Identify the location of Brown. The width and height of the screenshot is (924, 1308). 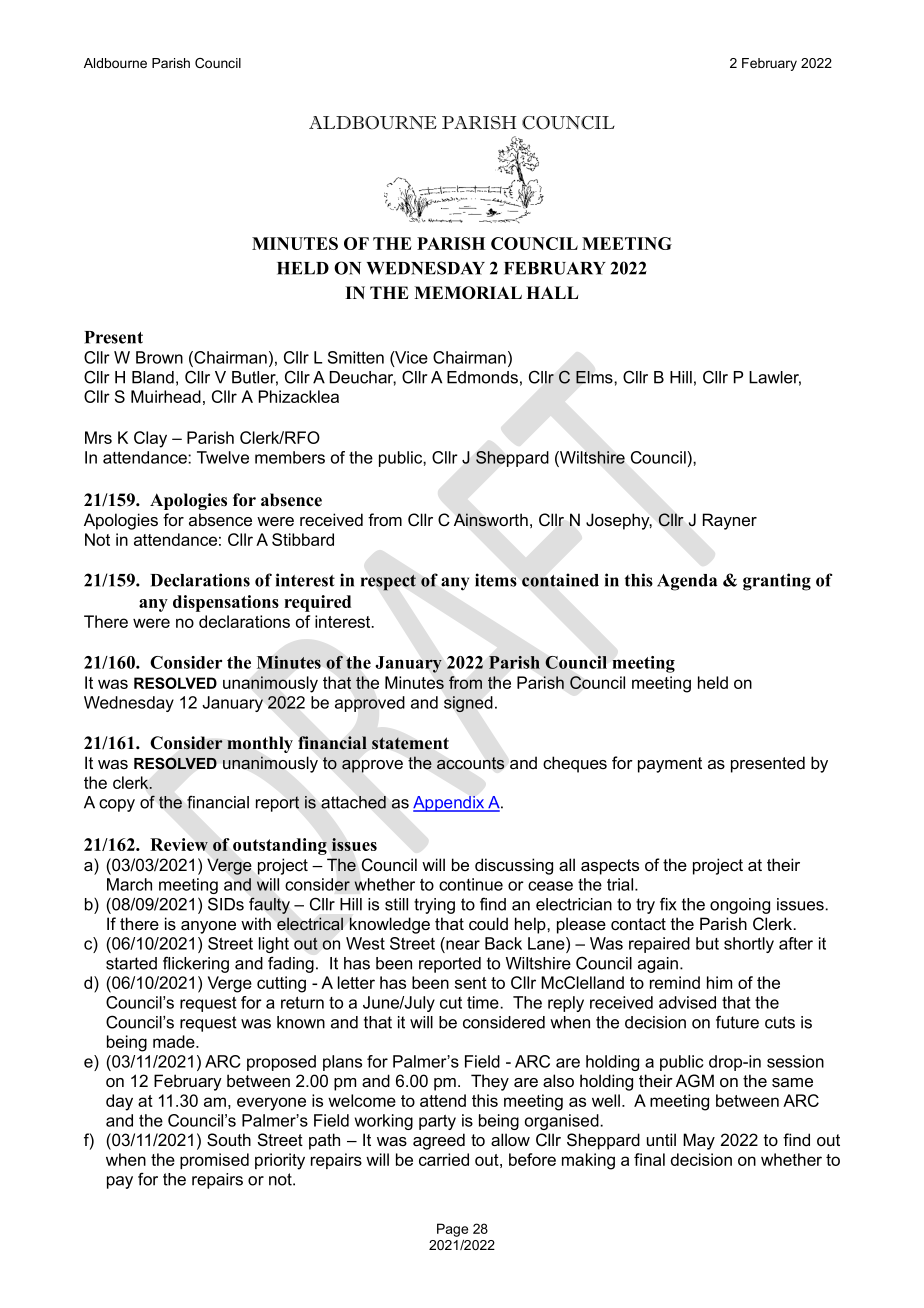
(159, 357).
